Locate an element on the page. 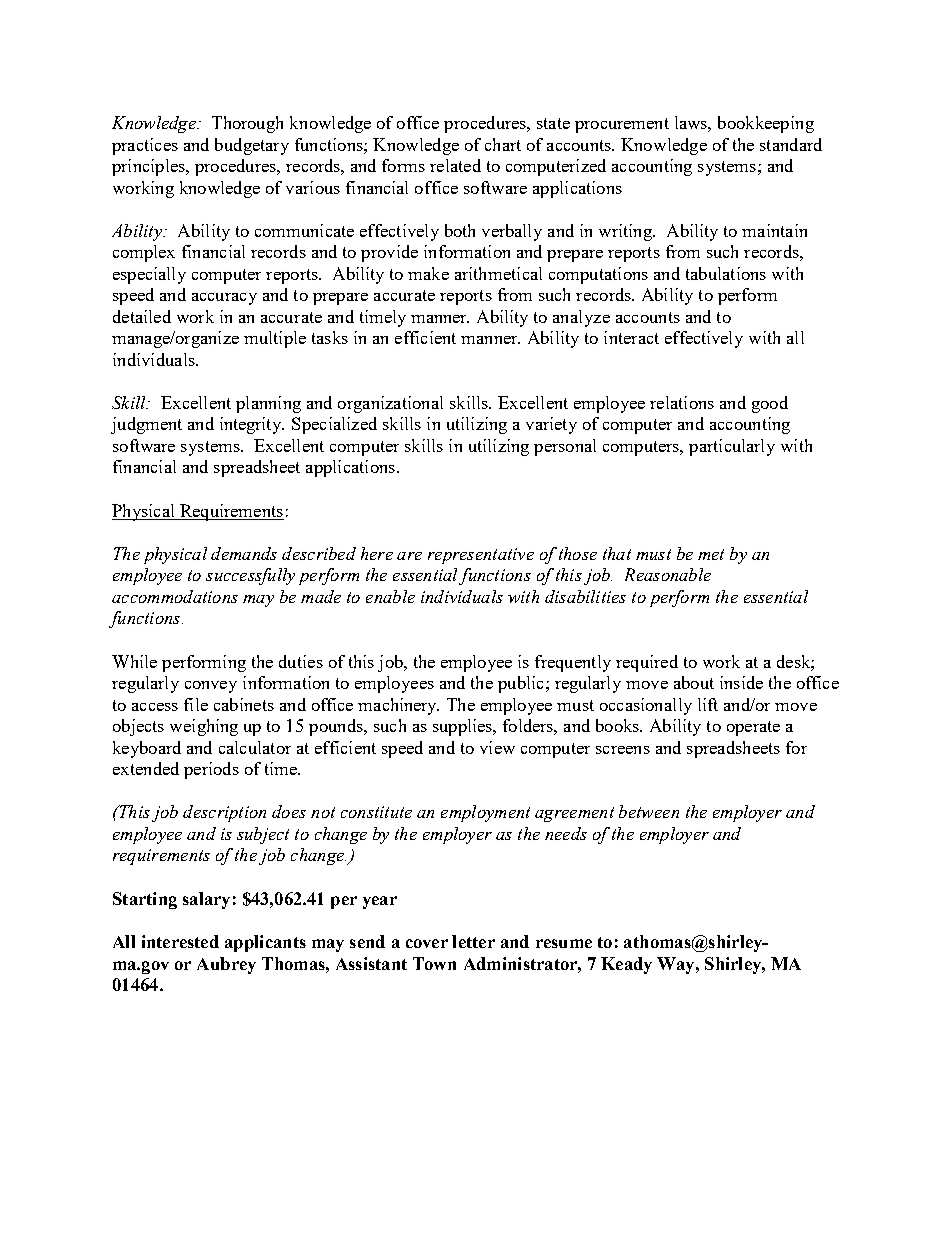 The height and width of the document is (1233, 952). related is located at coordinates (455, 165).
